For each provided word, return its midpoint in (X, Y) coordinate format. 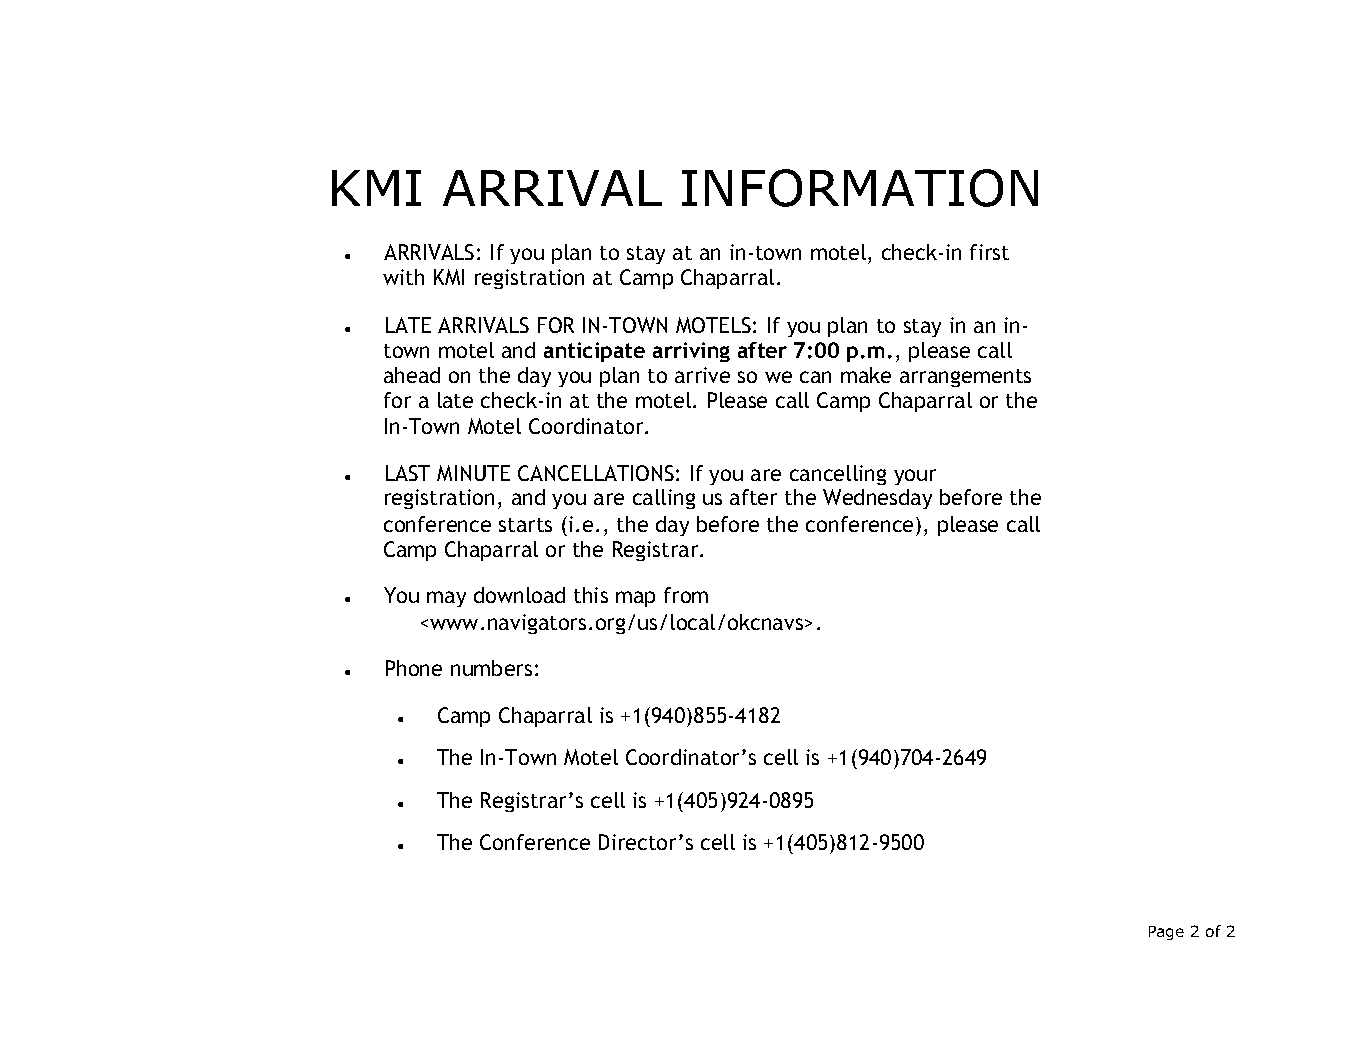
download (519, 595)
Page (1166, 933)
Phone (414, 668)
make (866, 375)
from (686, 595)
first (989, 252)
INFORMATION (860, 188)
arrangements (965, 378)
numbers (491, 668)
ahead (412, 375)
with (403, 277)
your (915, 477)
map (635, 599)
